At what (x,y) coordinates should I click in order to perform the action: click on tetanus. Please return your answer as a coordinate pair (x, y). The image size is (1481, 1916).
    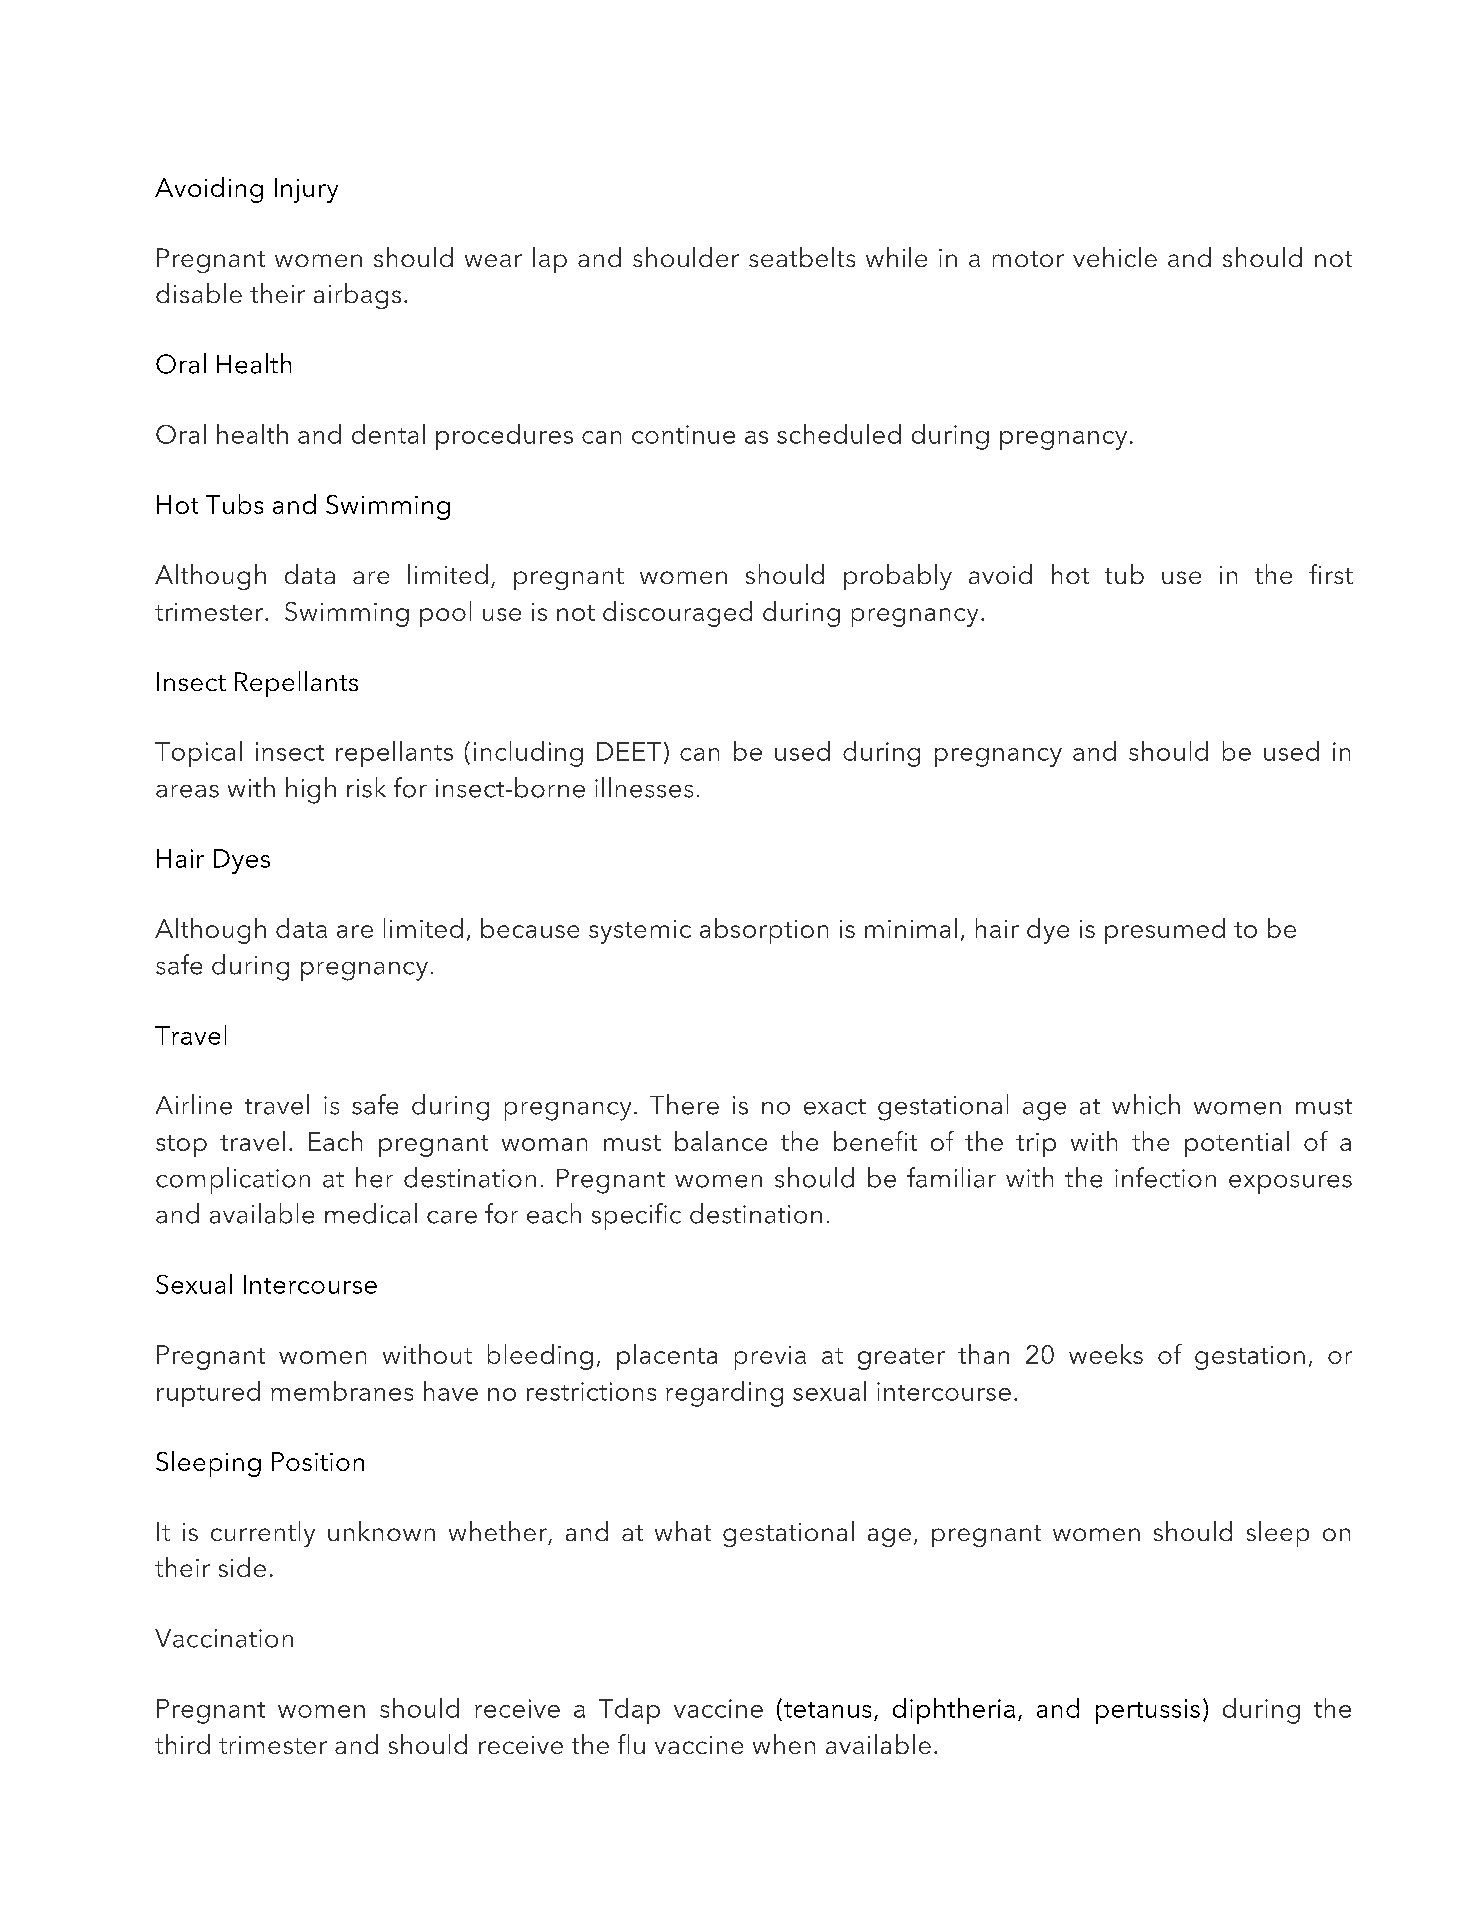
    Looking at the image, I should click on (827, 1710).
